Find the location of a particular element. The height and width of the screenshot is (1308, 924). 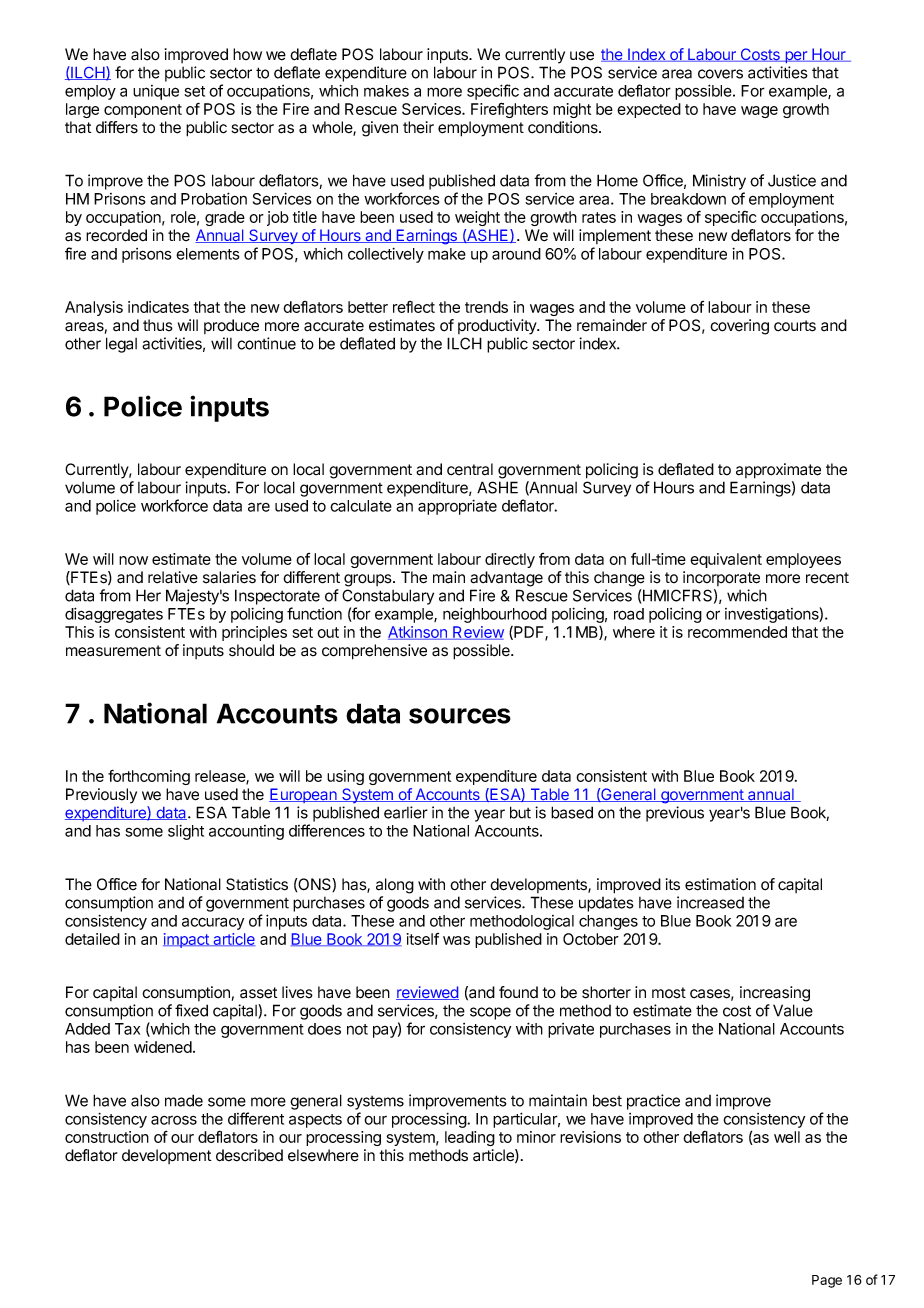

measurement is located at coordinates (113, 651).
